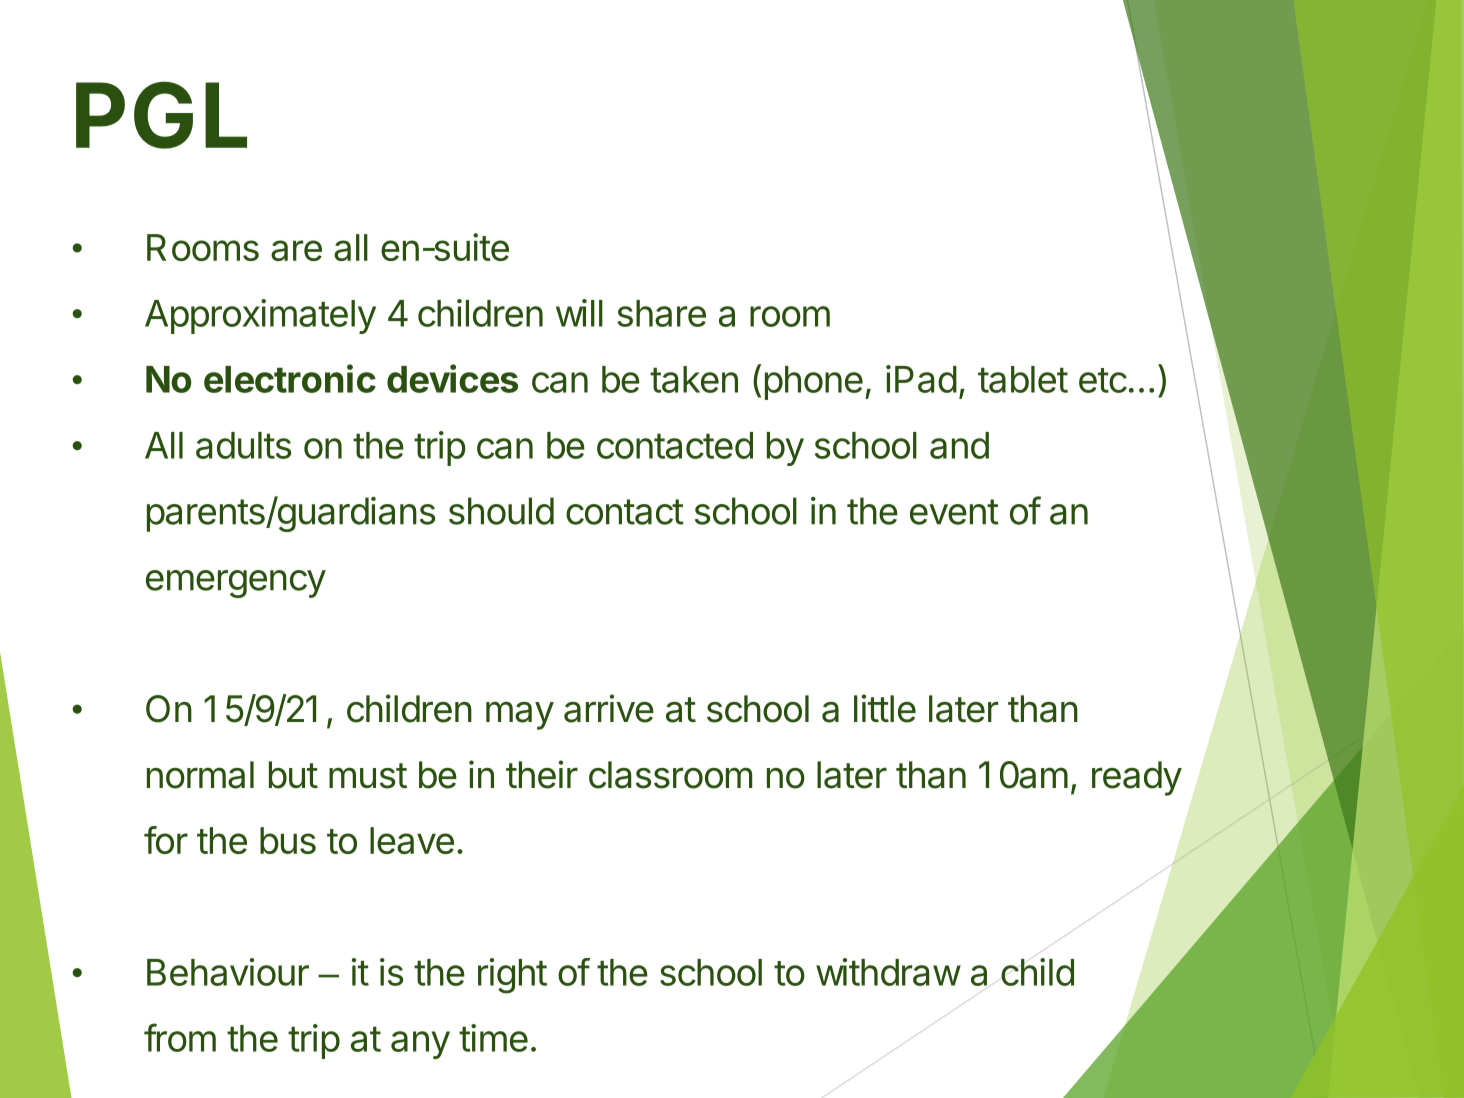 The height and width of the screenshot is (1098, 1464). Describe the element at coordinates (1137, 778) in the screenshot. I see `ready` at that location.
